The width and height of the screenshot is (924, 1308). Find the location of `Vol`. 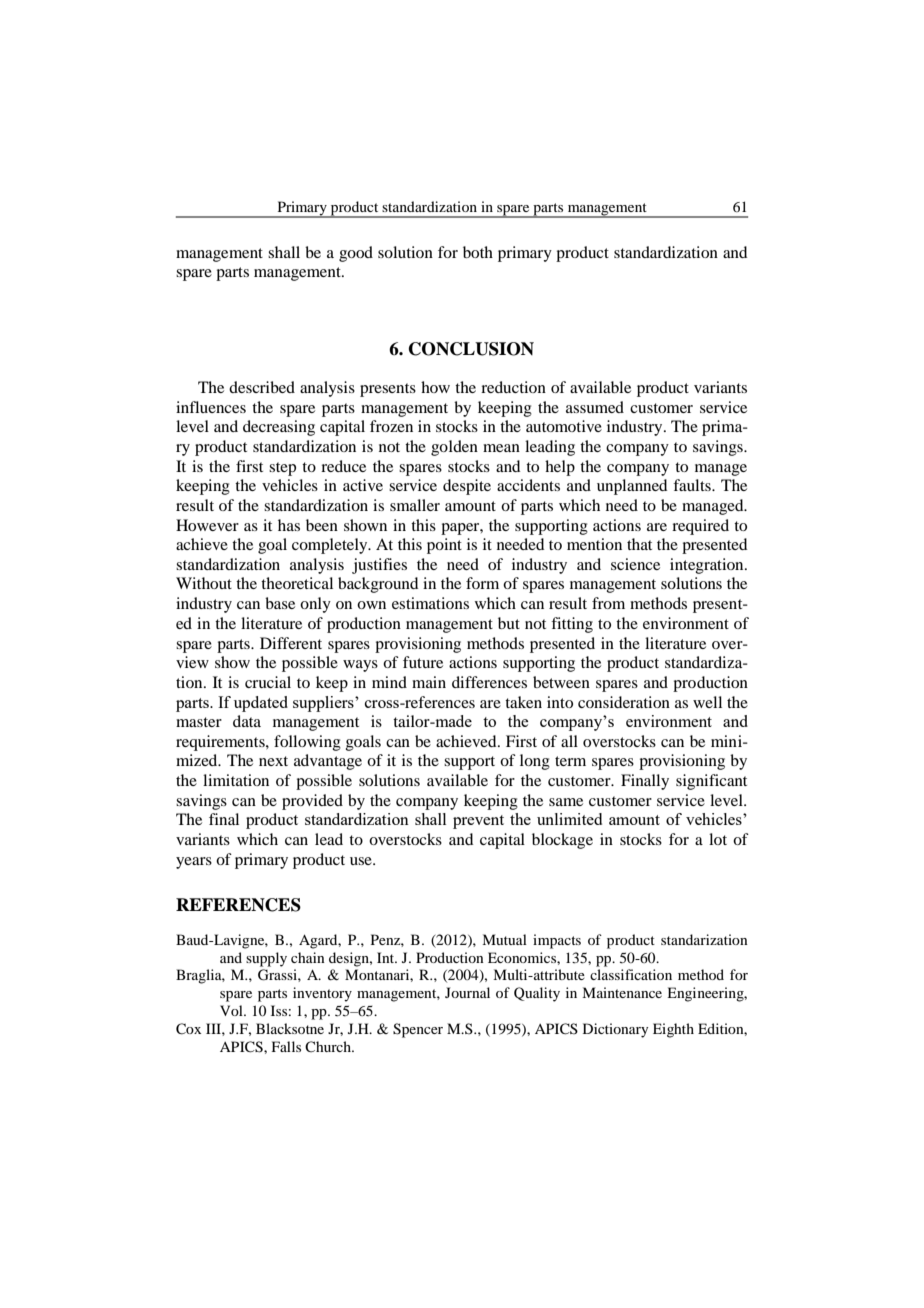

Vol is located at coordinates (232, 1010).
